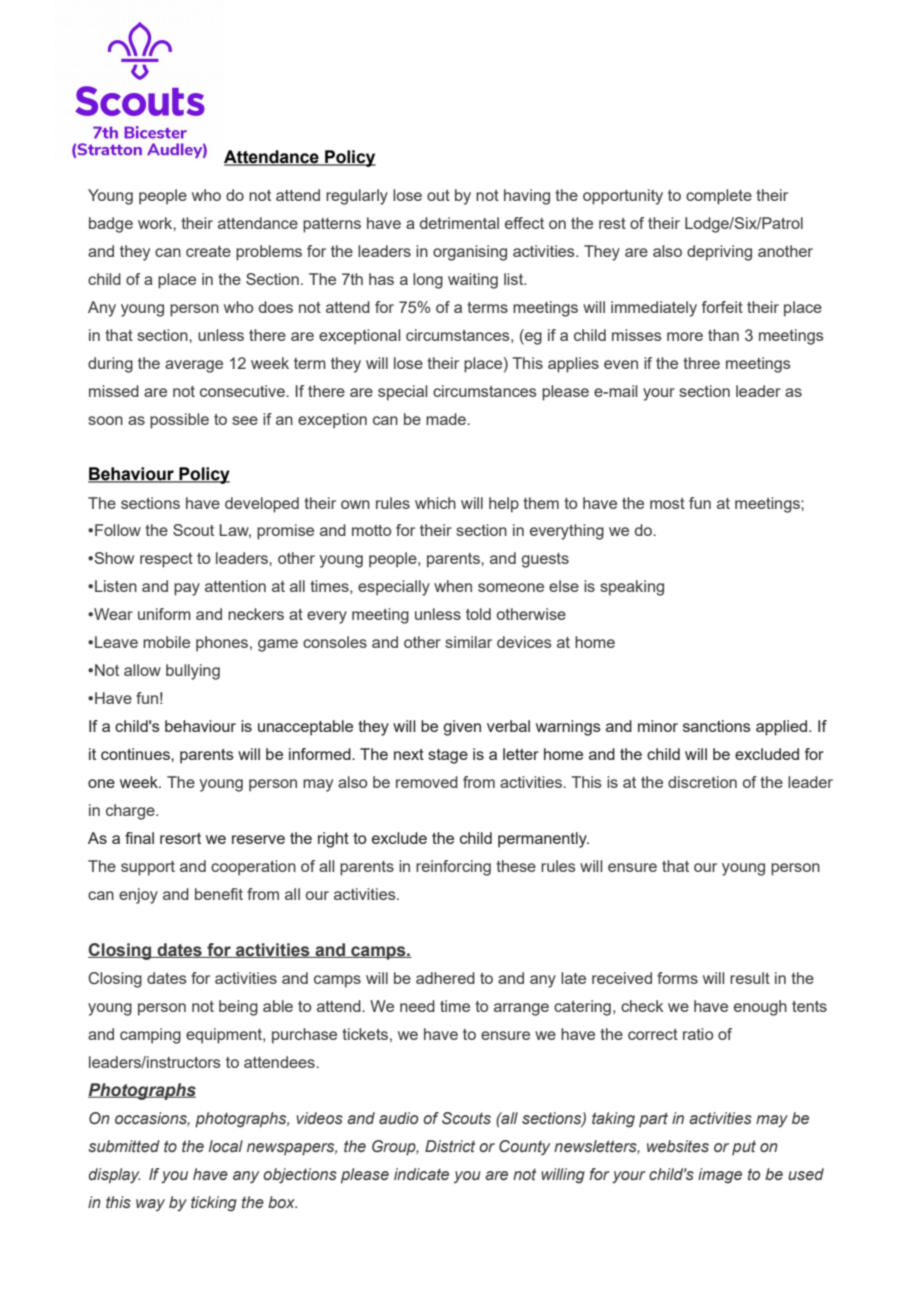  Describe the element at coordinates (193, 672) in the screenshot. I see `bullying` at that location.
